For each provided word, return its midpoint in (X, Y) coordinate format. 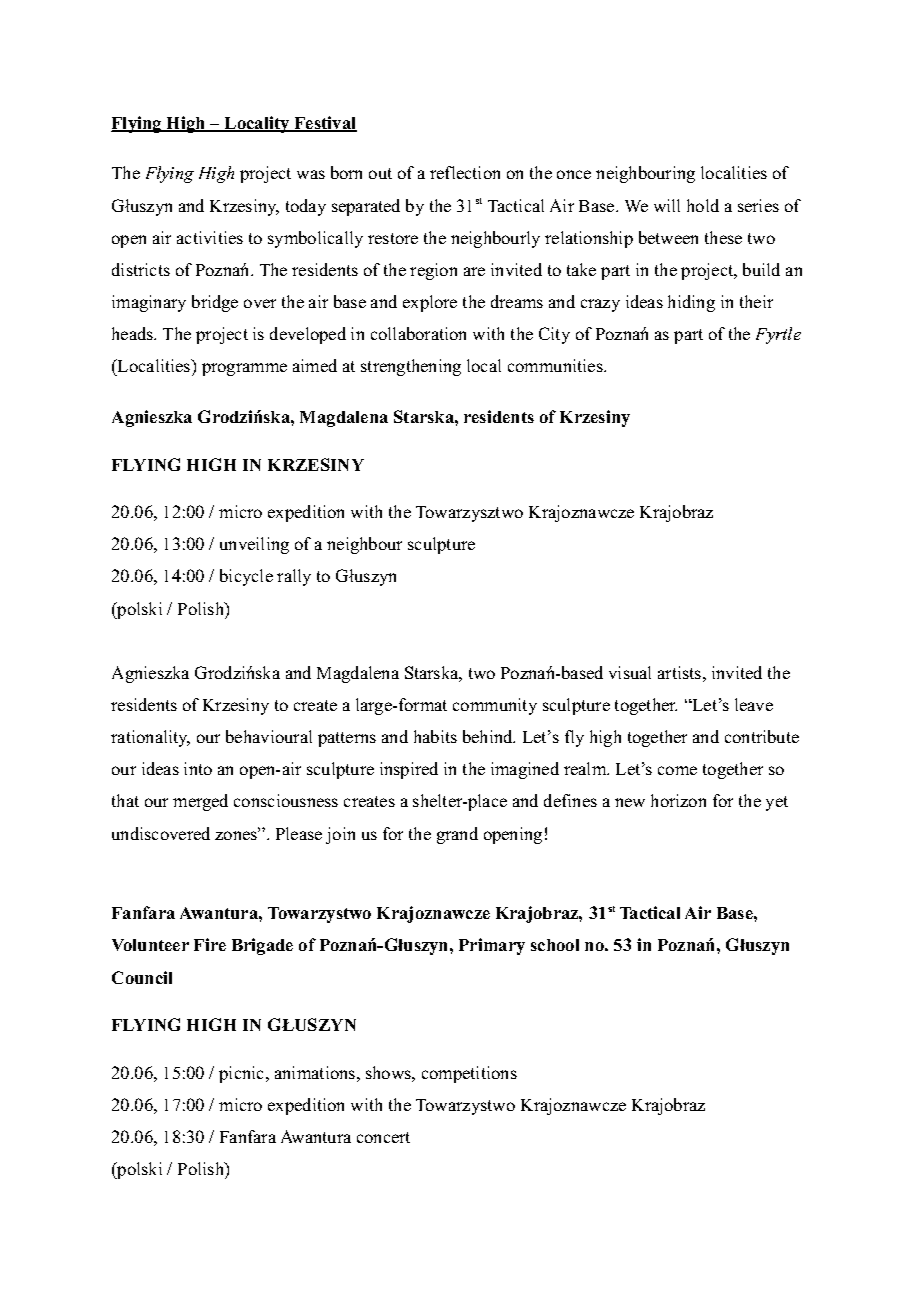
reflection (465, 172)
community (495, 706)
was (311, 174)
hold (703, 205)
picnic (243, 1074)
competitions (469, 1074)
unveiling (254, 545)
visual (630, 672)
